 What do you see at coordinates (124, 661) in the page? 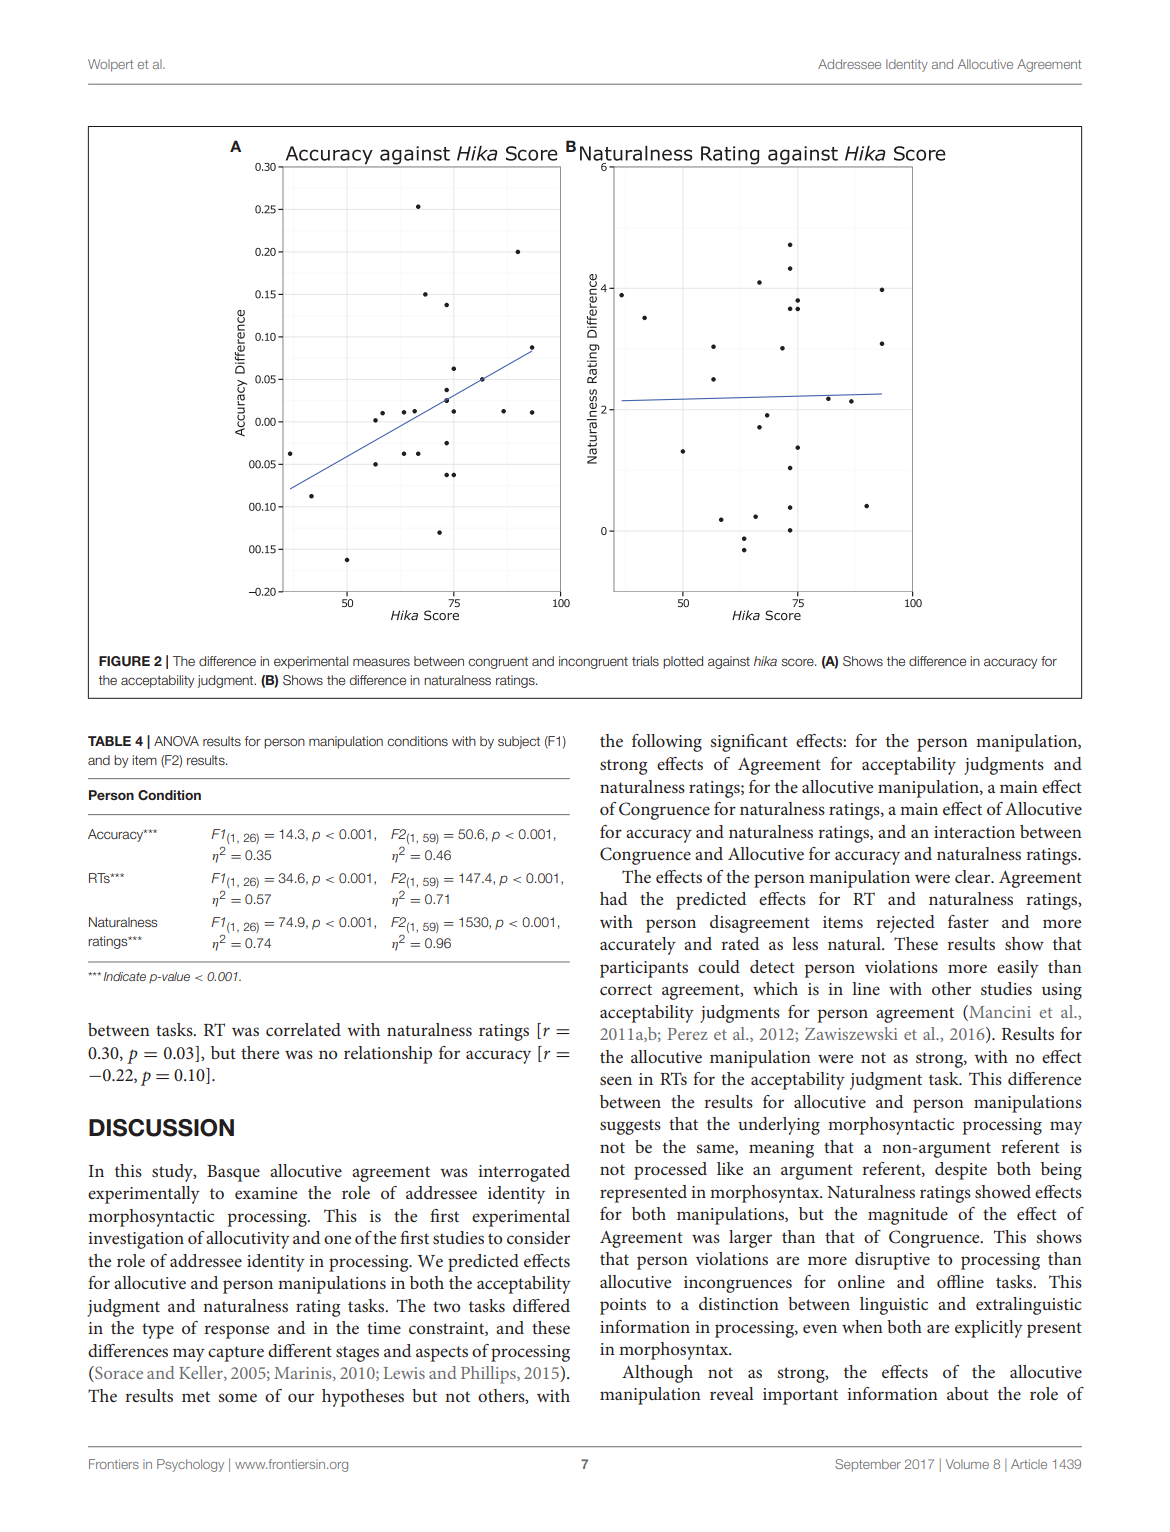
I see `FIGURE` at bounding box center [124, 661].
